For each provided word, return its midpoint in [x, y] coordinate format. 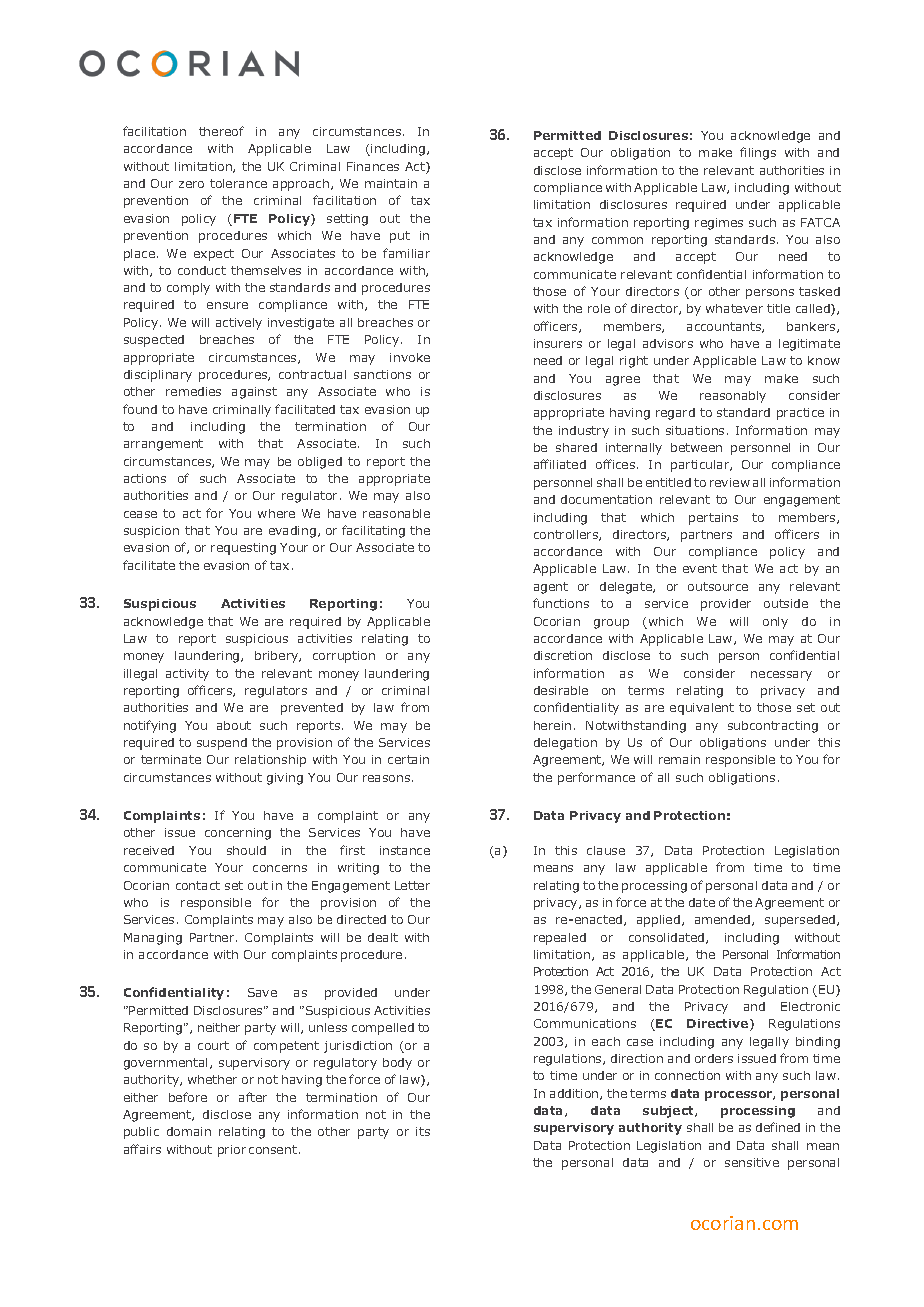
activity [187, 675]
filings [758, 153]
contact [198, 885]
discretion [563, 655]
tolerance [238, 183]
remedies [193, 391]
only [775, 623]
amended [724, 920]
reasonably [733, 397]
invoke [410, 357]
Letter [412, 885]
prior [232, 1151]
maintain [391, 183]
